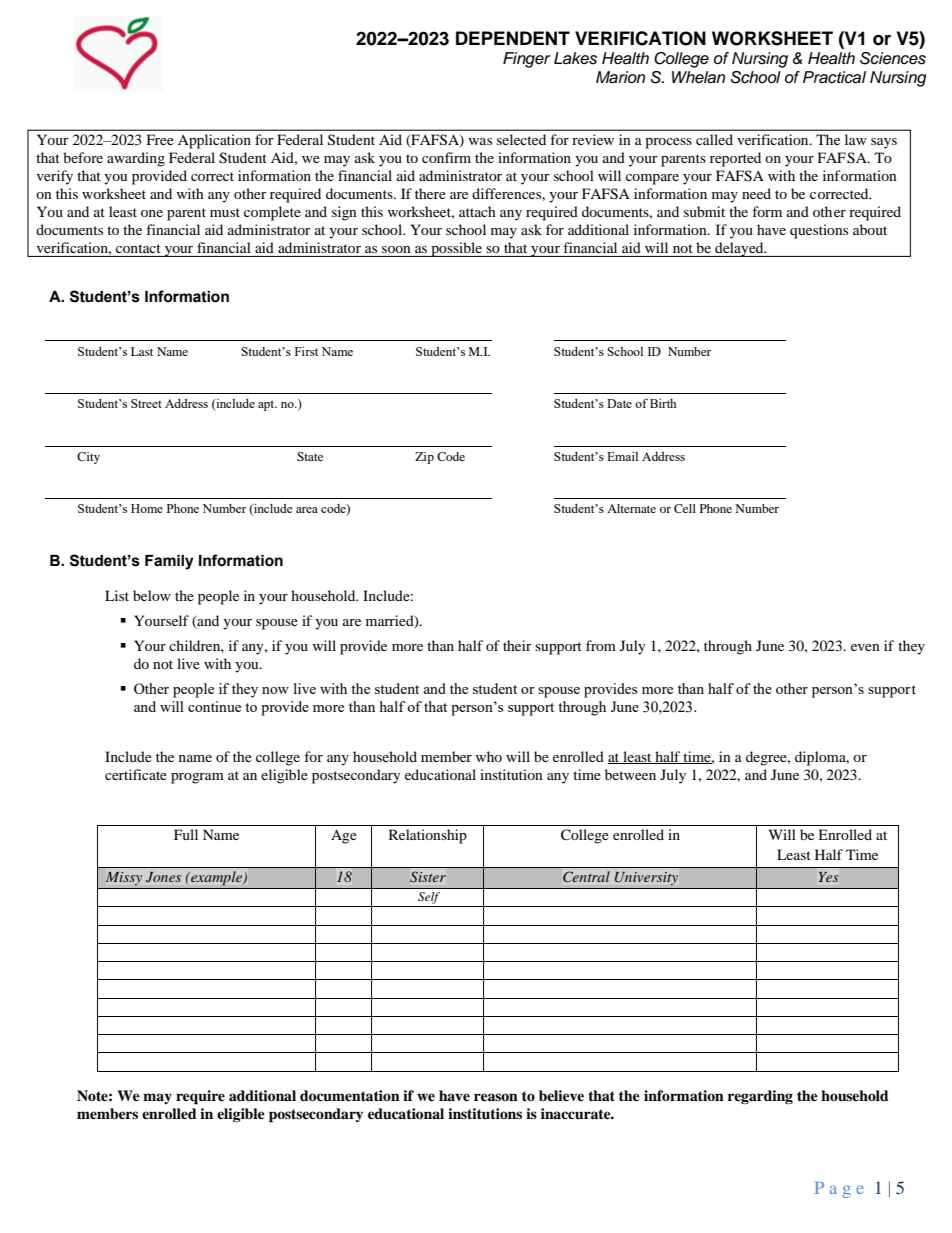 The width and height of the screenshot is (952, 1233). I want to click on regarding, so click(760, 1097).
